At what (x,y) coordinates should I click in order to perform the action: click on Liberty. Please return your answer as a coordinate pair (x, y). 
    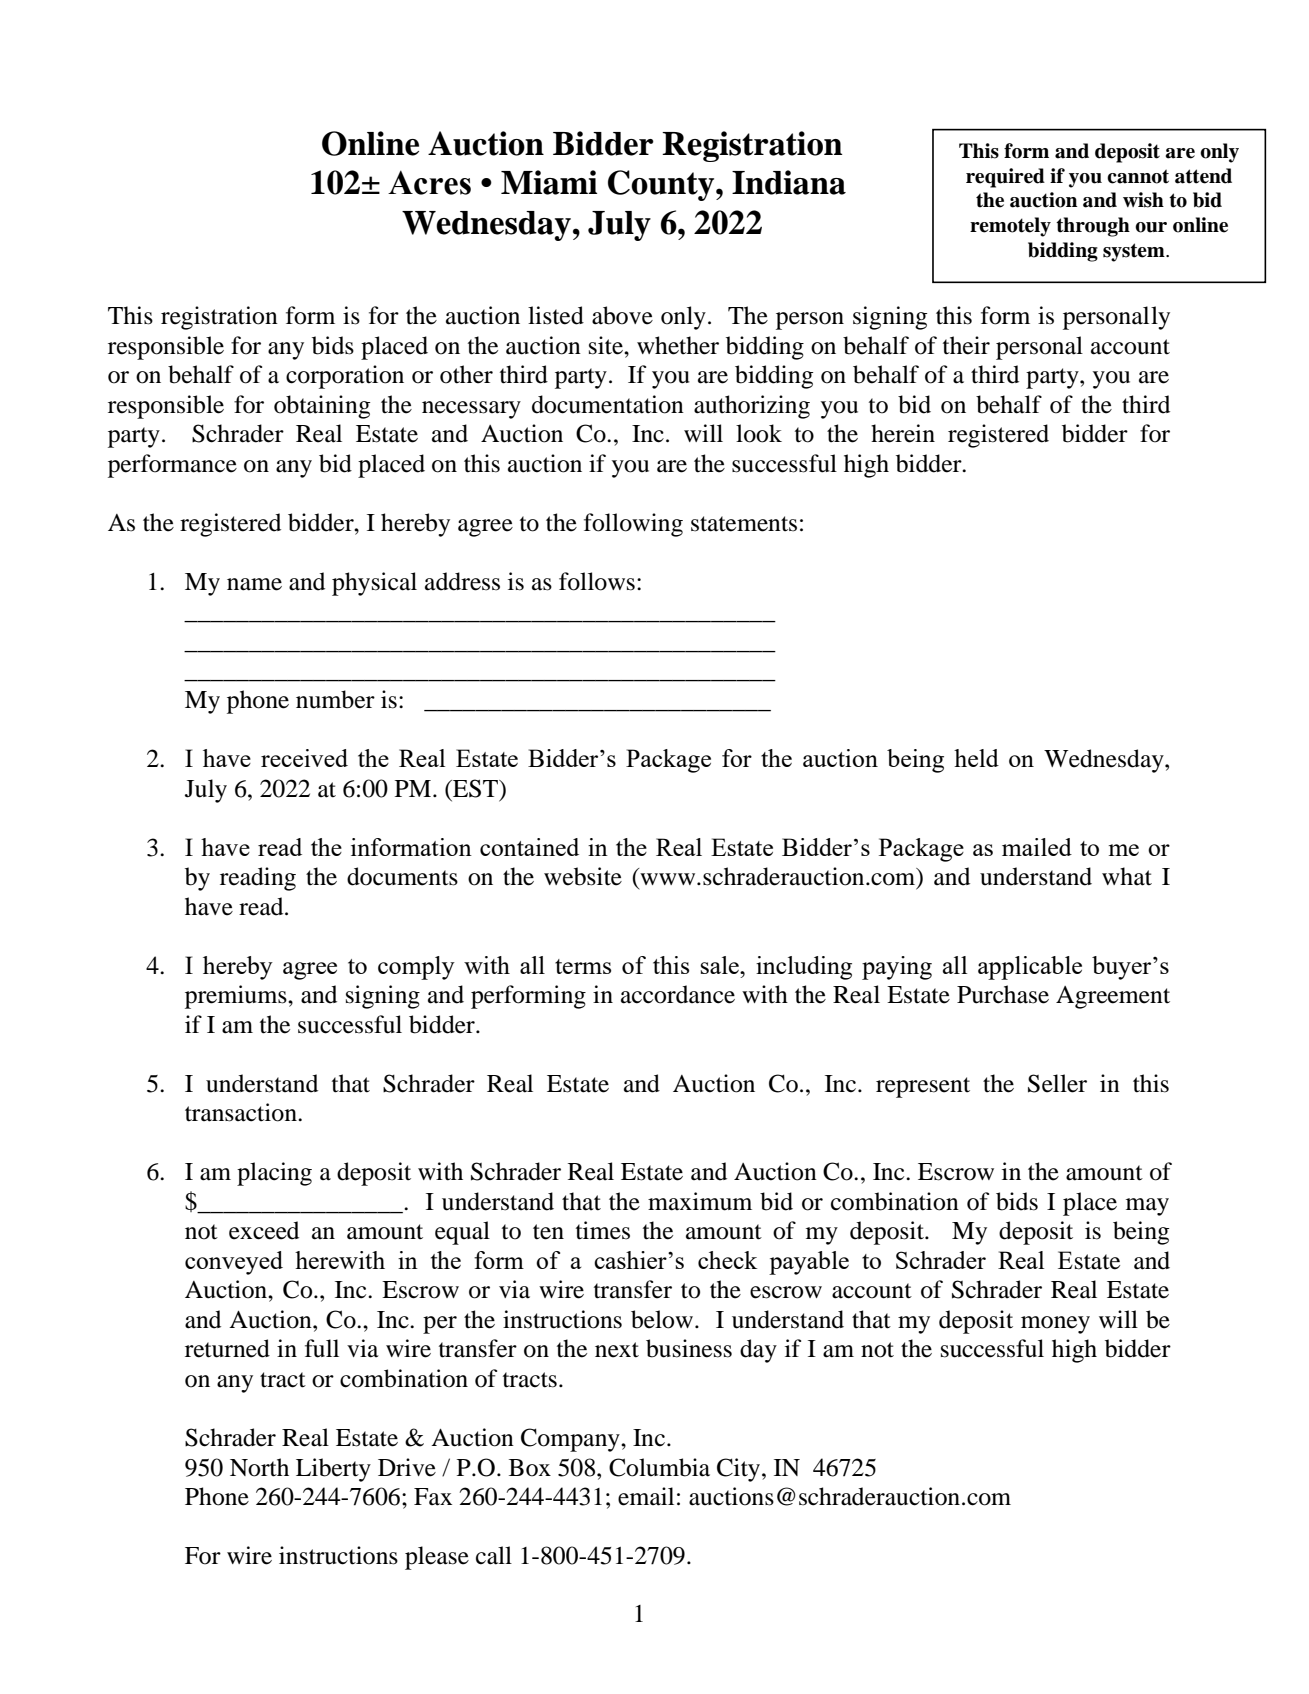
    Looking at the image, I should click on (333, 1470).
